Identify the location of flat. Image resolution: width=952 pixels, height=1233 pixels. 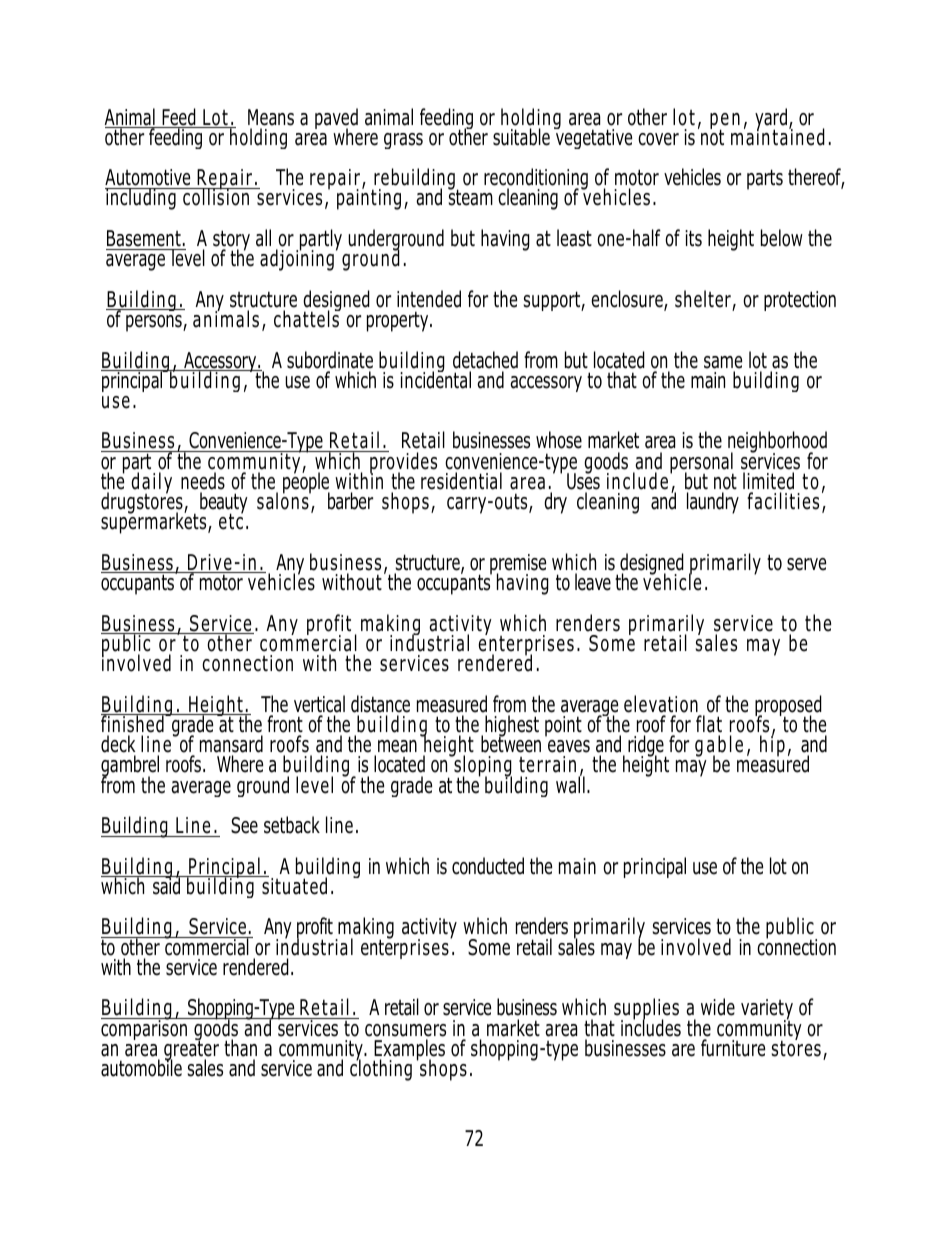
(709, 724).
